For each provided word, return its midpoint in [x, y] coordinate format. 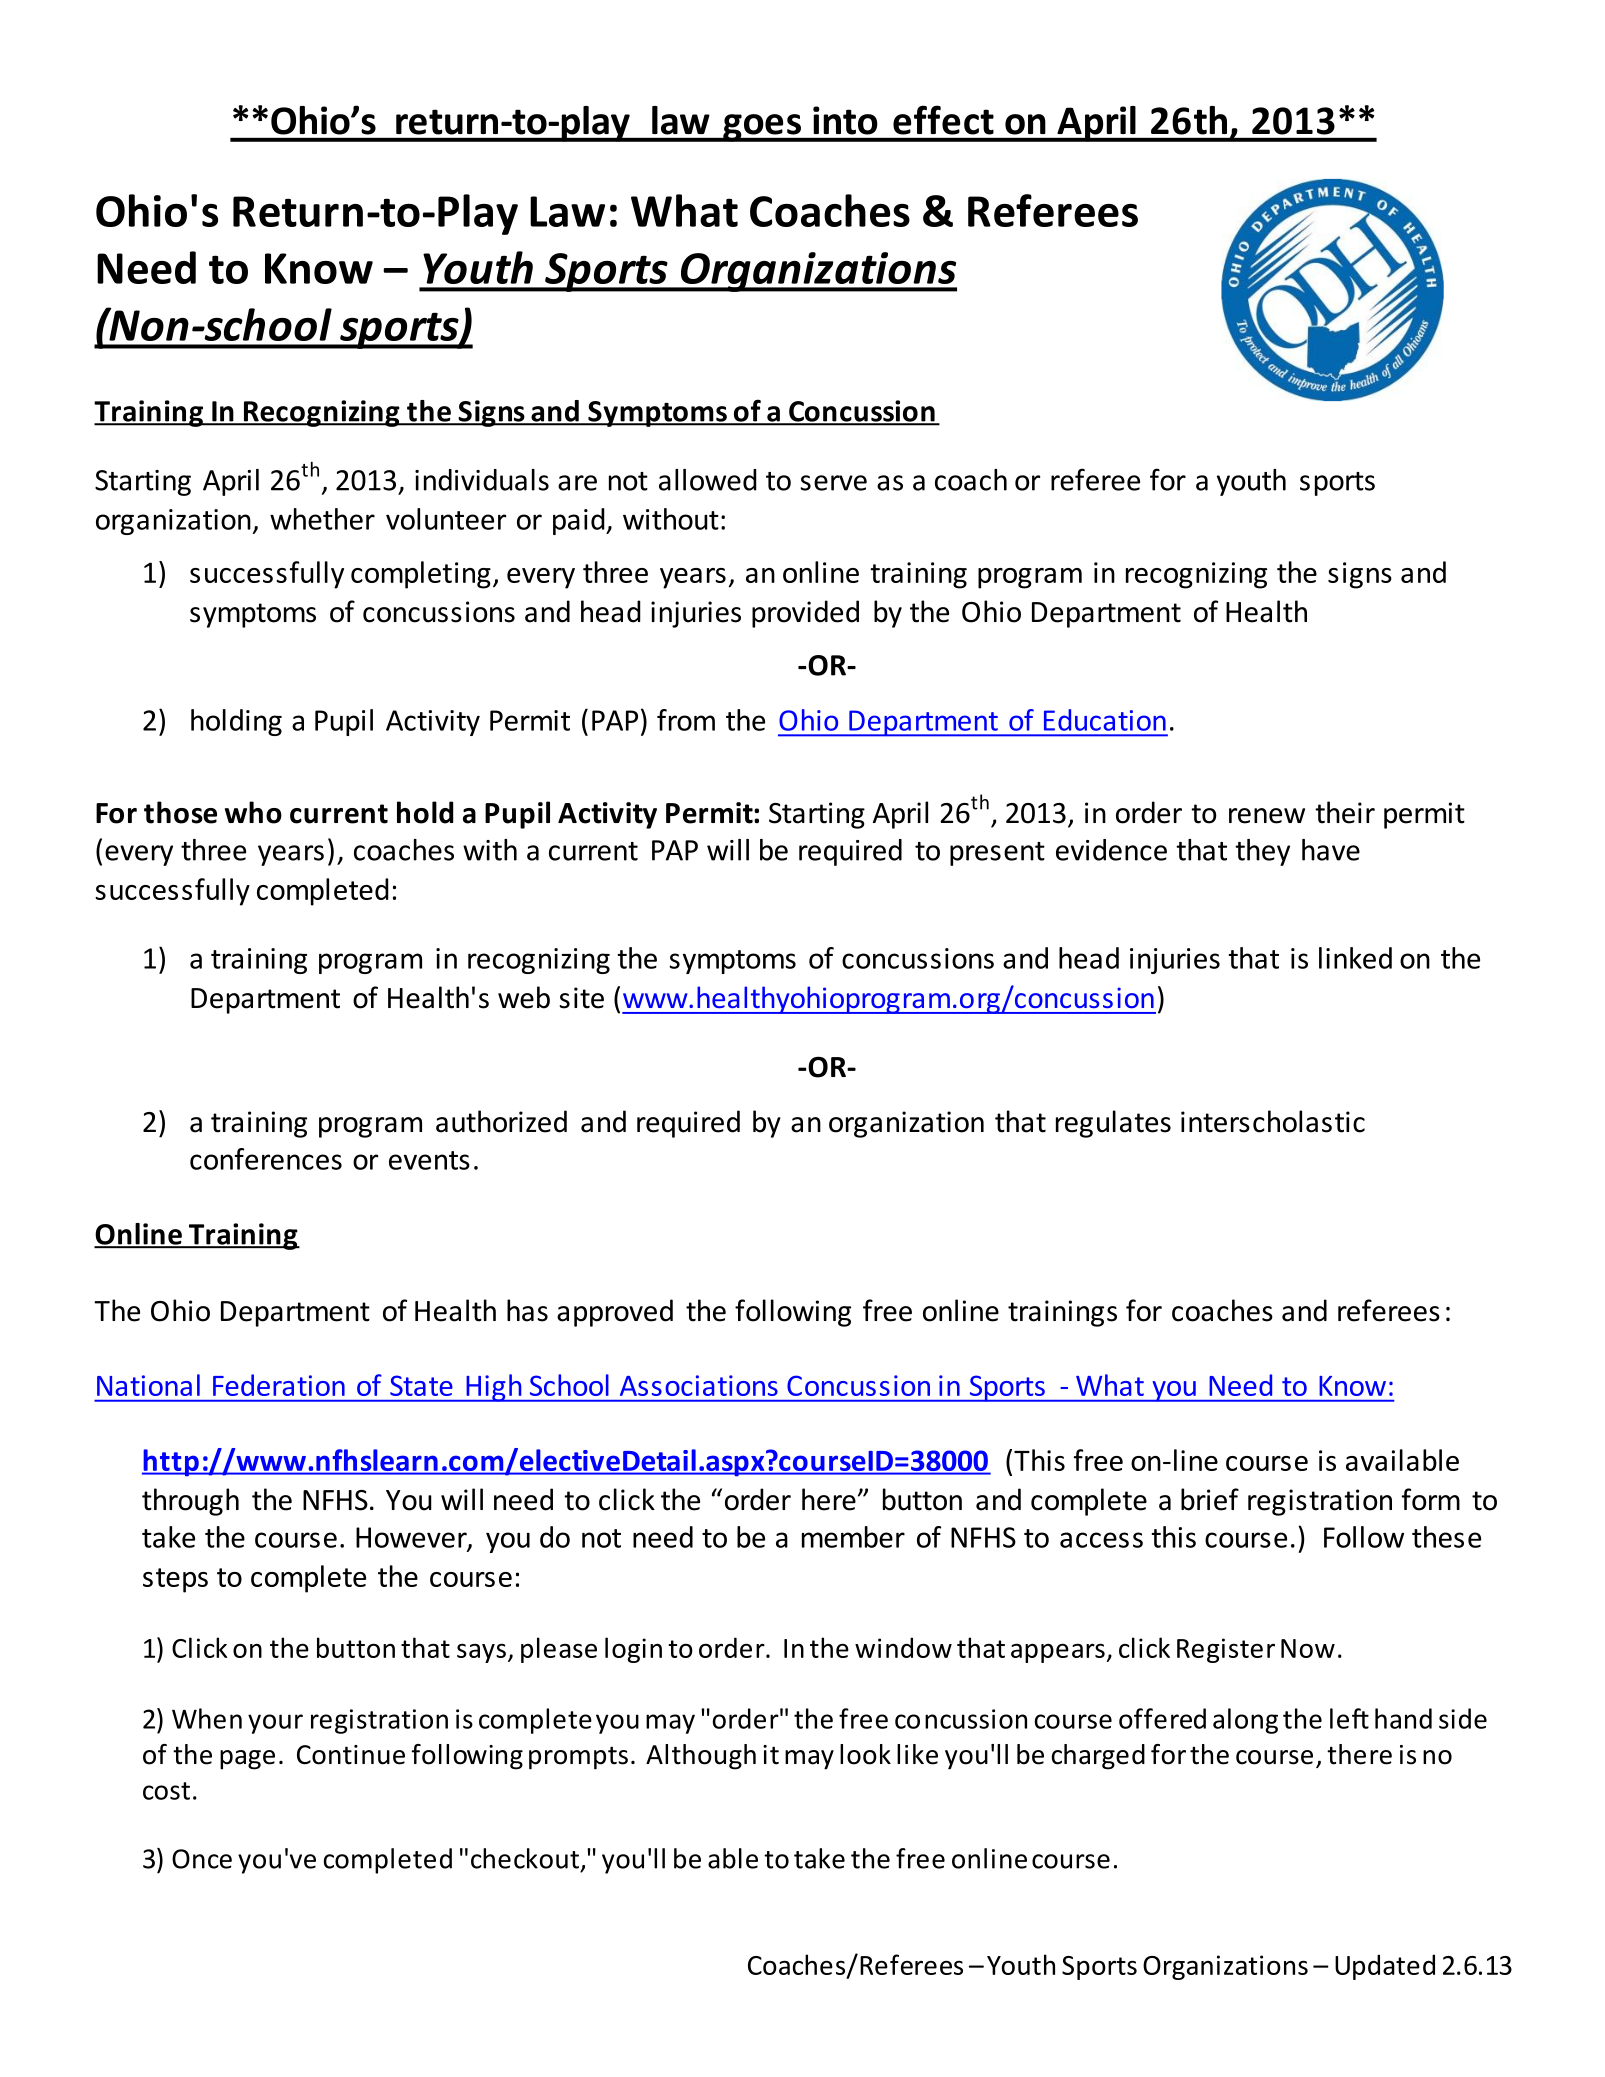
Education [1105, 720]
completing [421, 575]
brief [1210, 1499]
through [190, 1502]
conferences [266, 1159]
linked [1355, 958]
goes [762, 128]
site [581, 998]
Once [202, 1859]
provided [805, 614]
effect [943, 120]
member [853, 1537]
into [845, 120]
